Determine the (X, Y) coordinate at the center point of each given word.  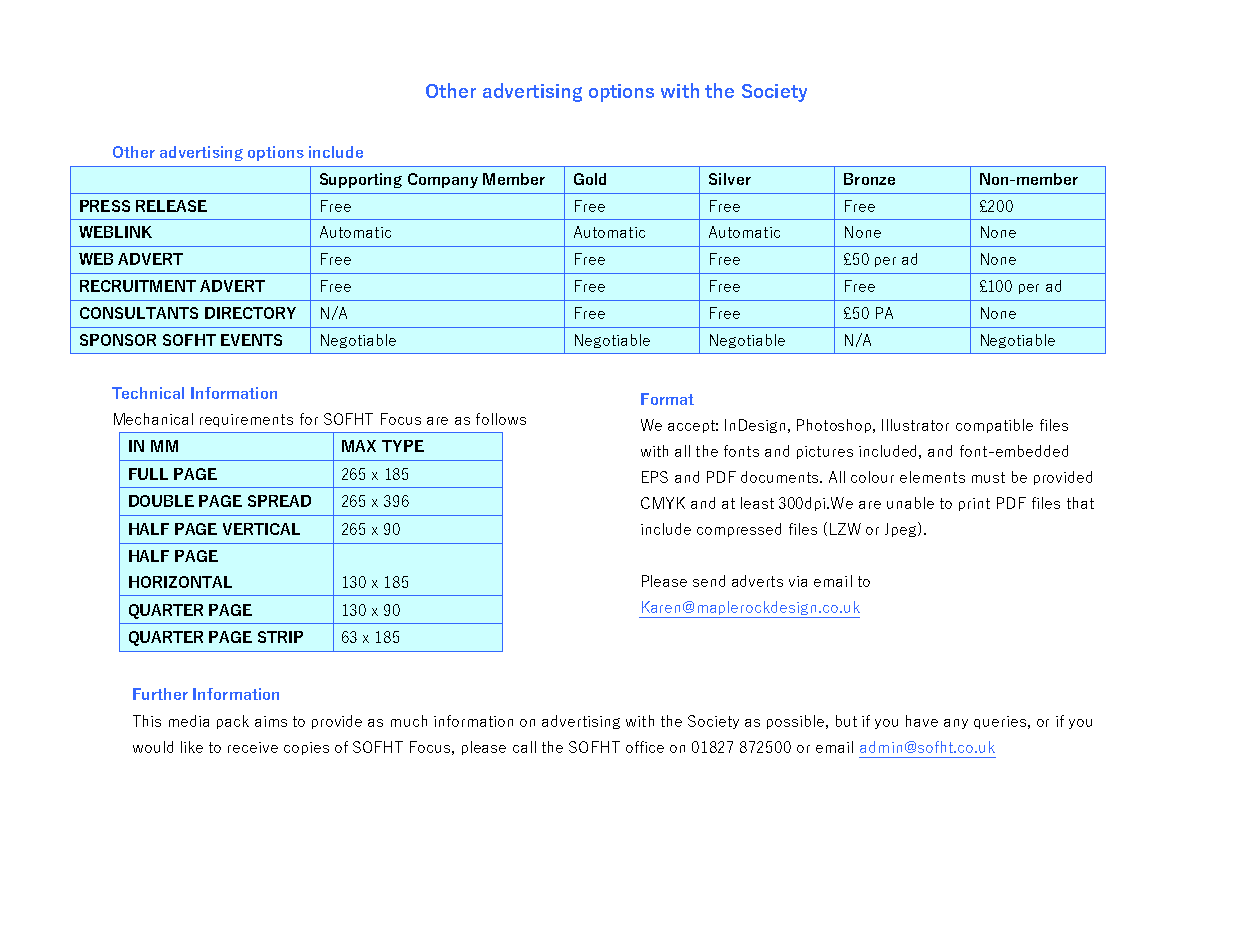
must (988, 477)
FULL (148, 474)
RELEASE (171, 206)
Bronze (869, 179)
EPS (655, 477)
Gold (590, 179)
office (645, 747)
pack (233, 722)
